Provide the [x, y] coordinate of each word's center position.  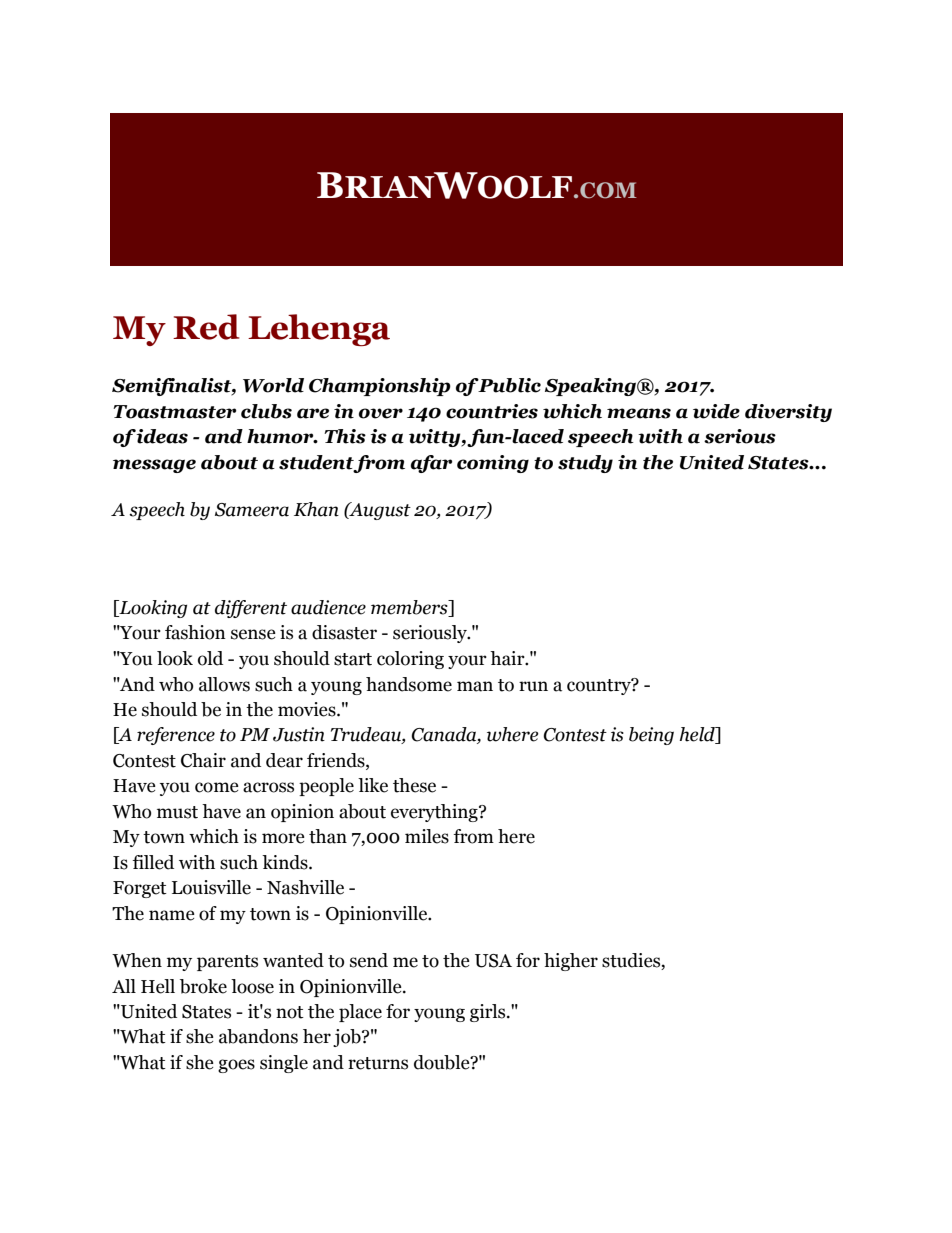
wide [716, 411]
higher [571, 962]
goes [236, 1066]
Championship [380, 387]
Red [206, 327]
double [443, 1062]
